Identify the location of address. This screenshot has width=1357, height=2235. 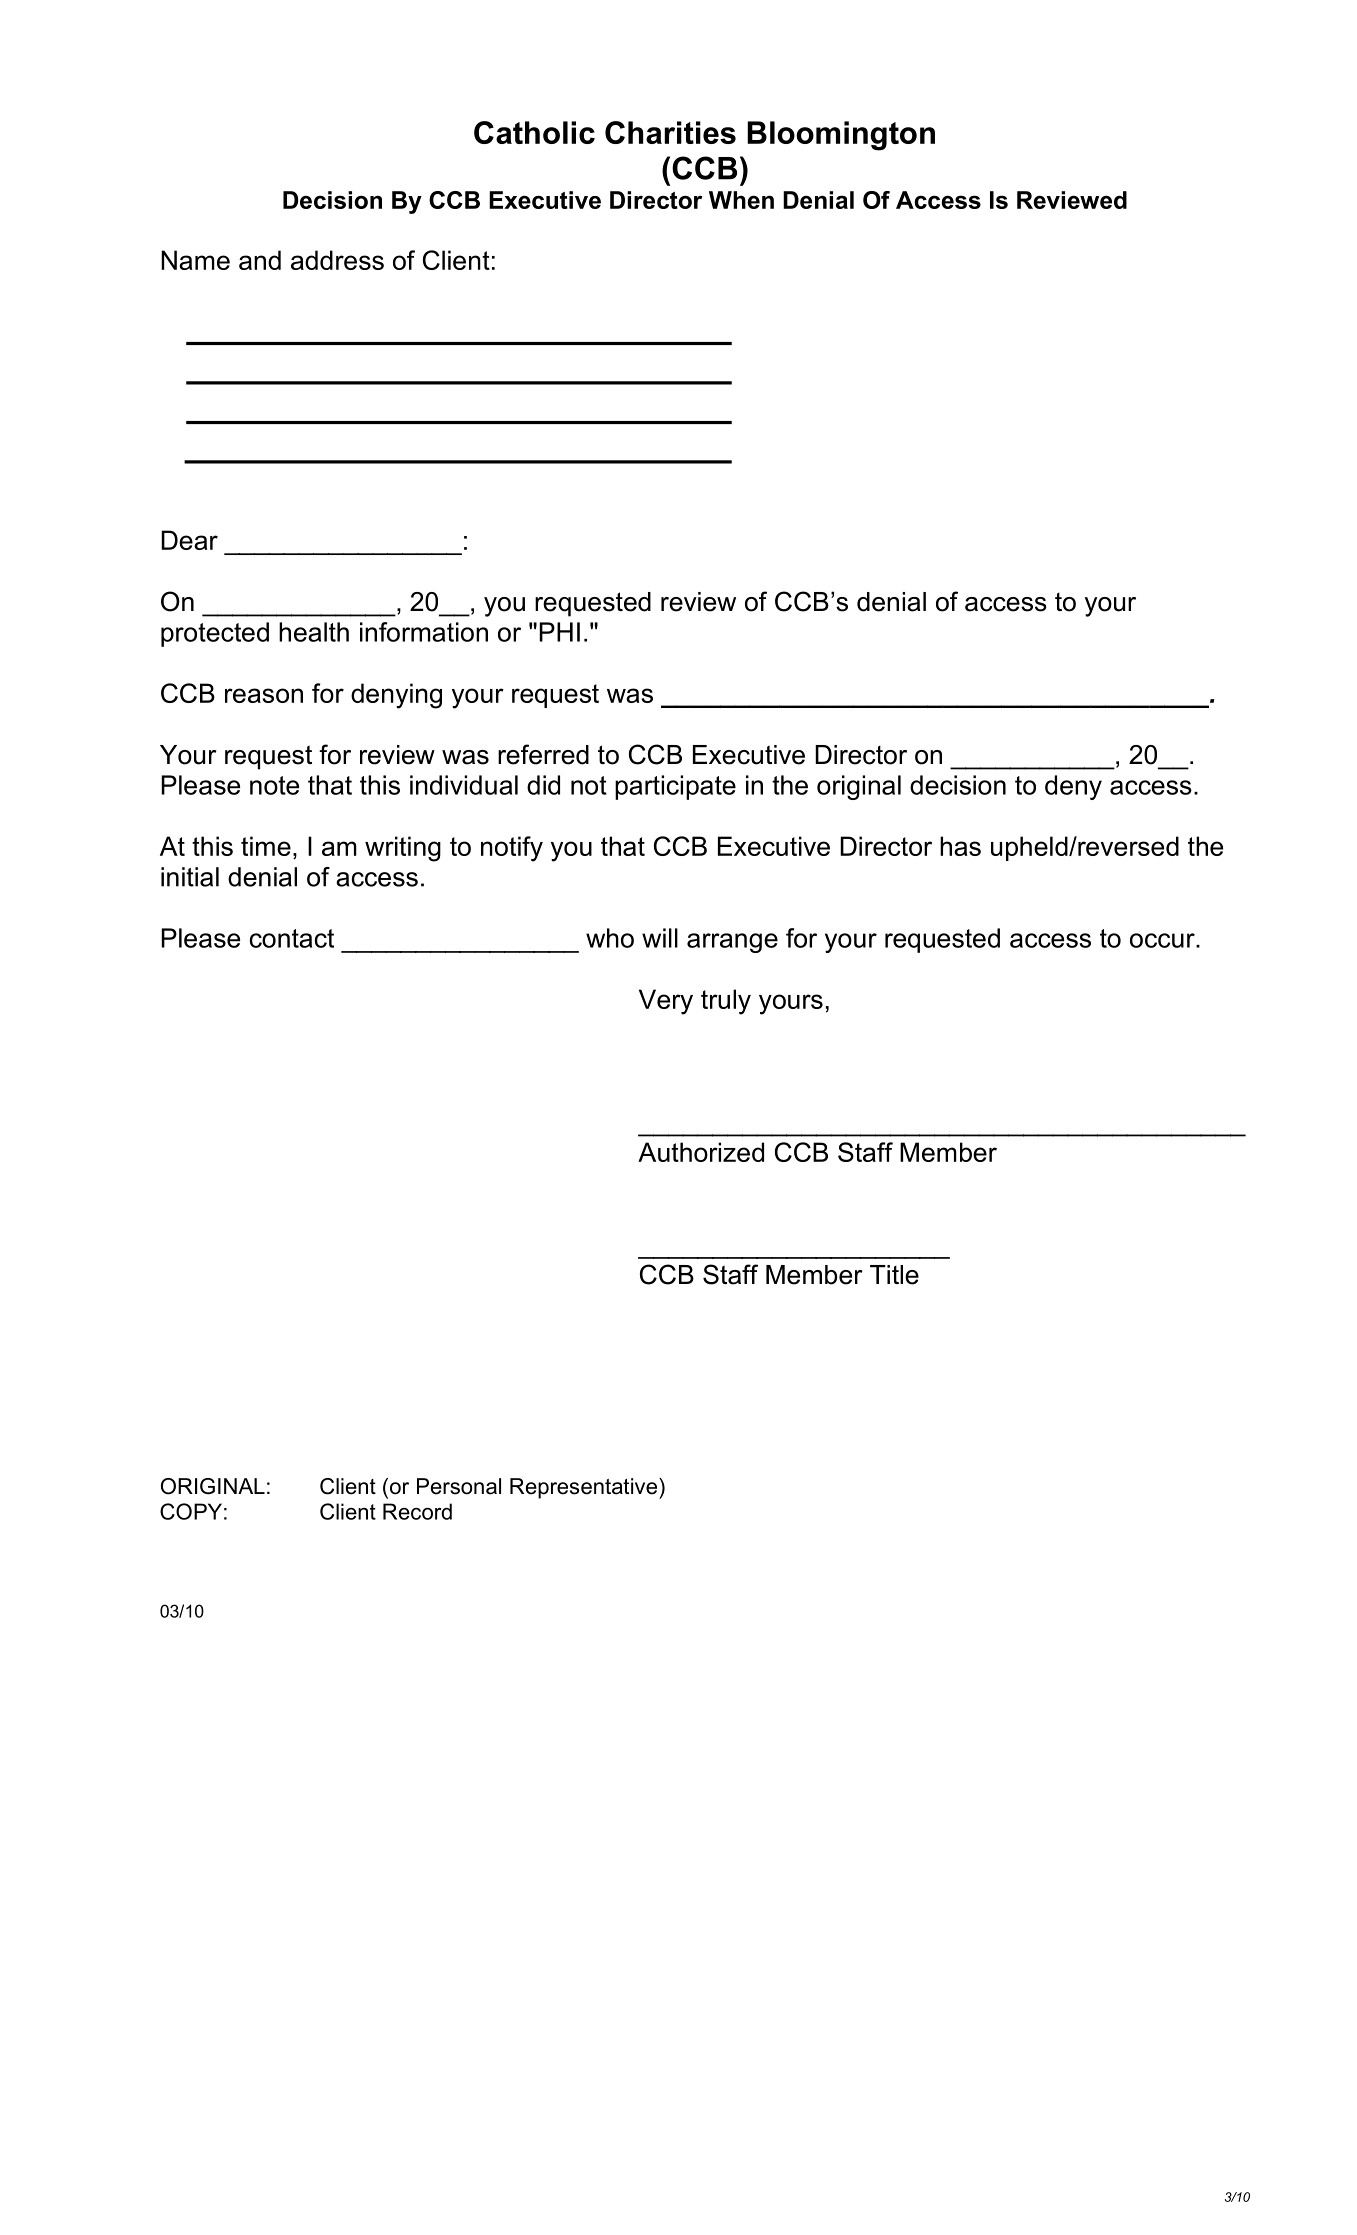
(337, 260).
